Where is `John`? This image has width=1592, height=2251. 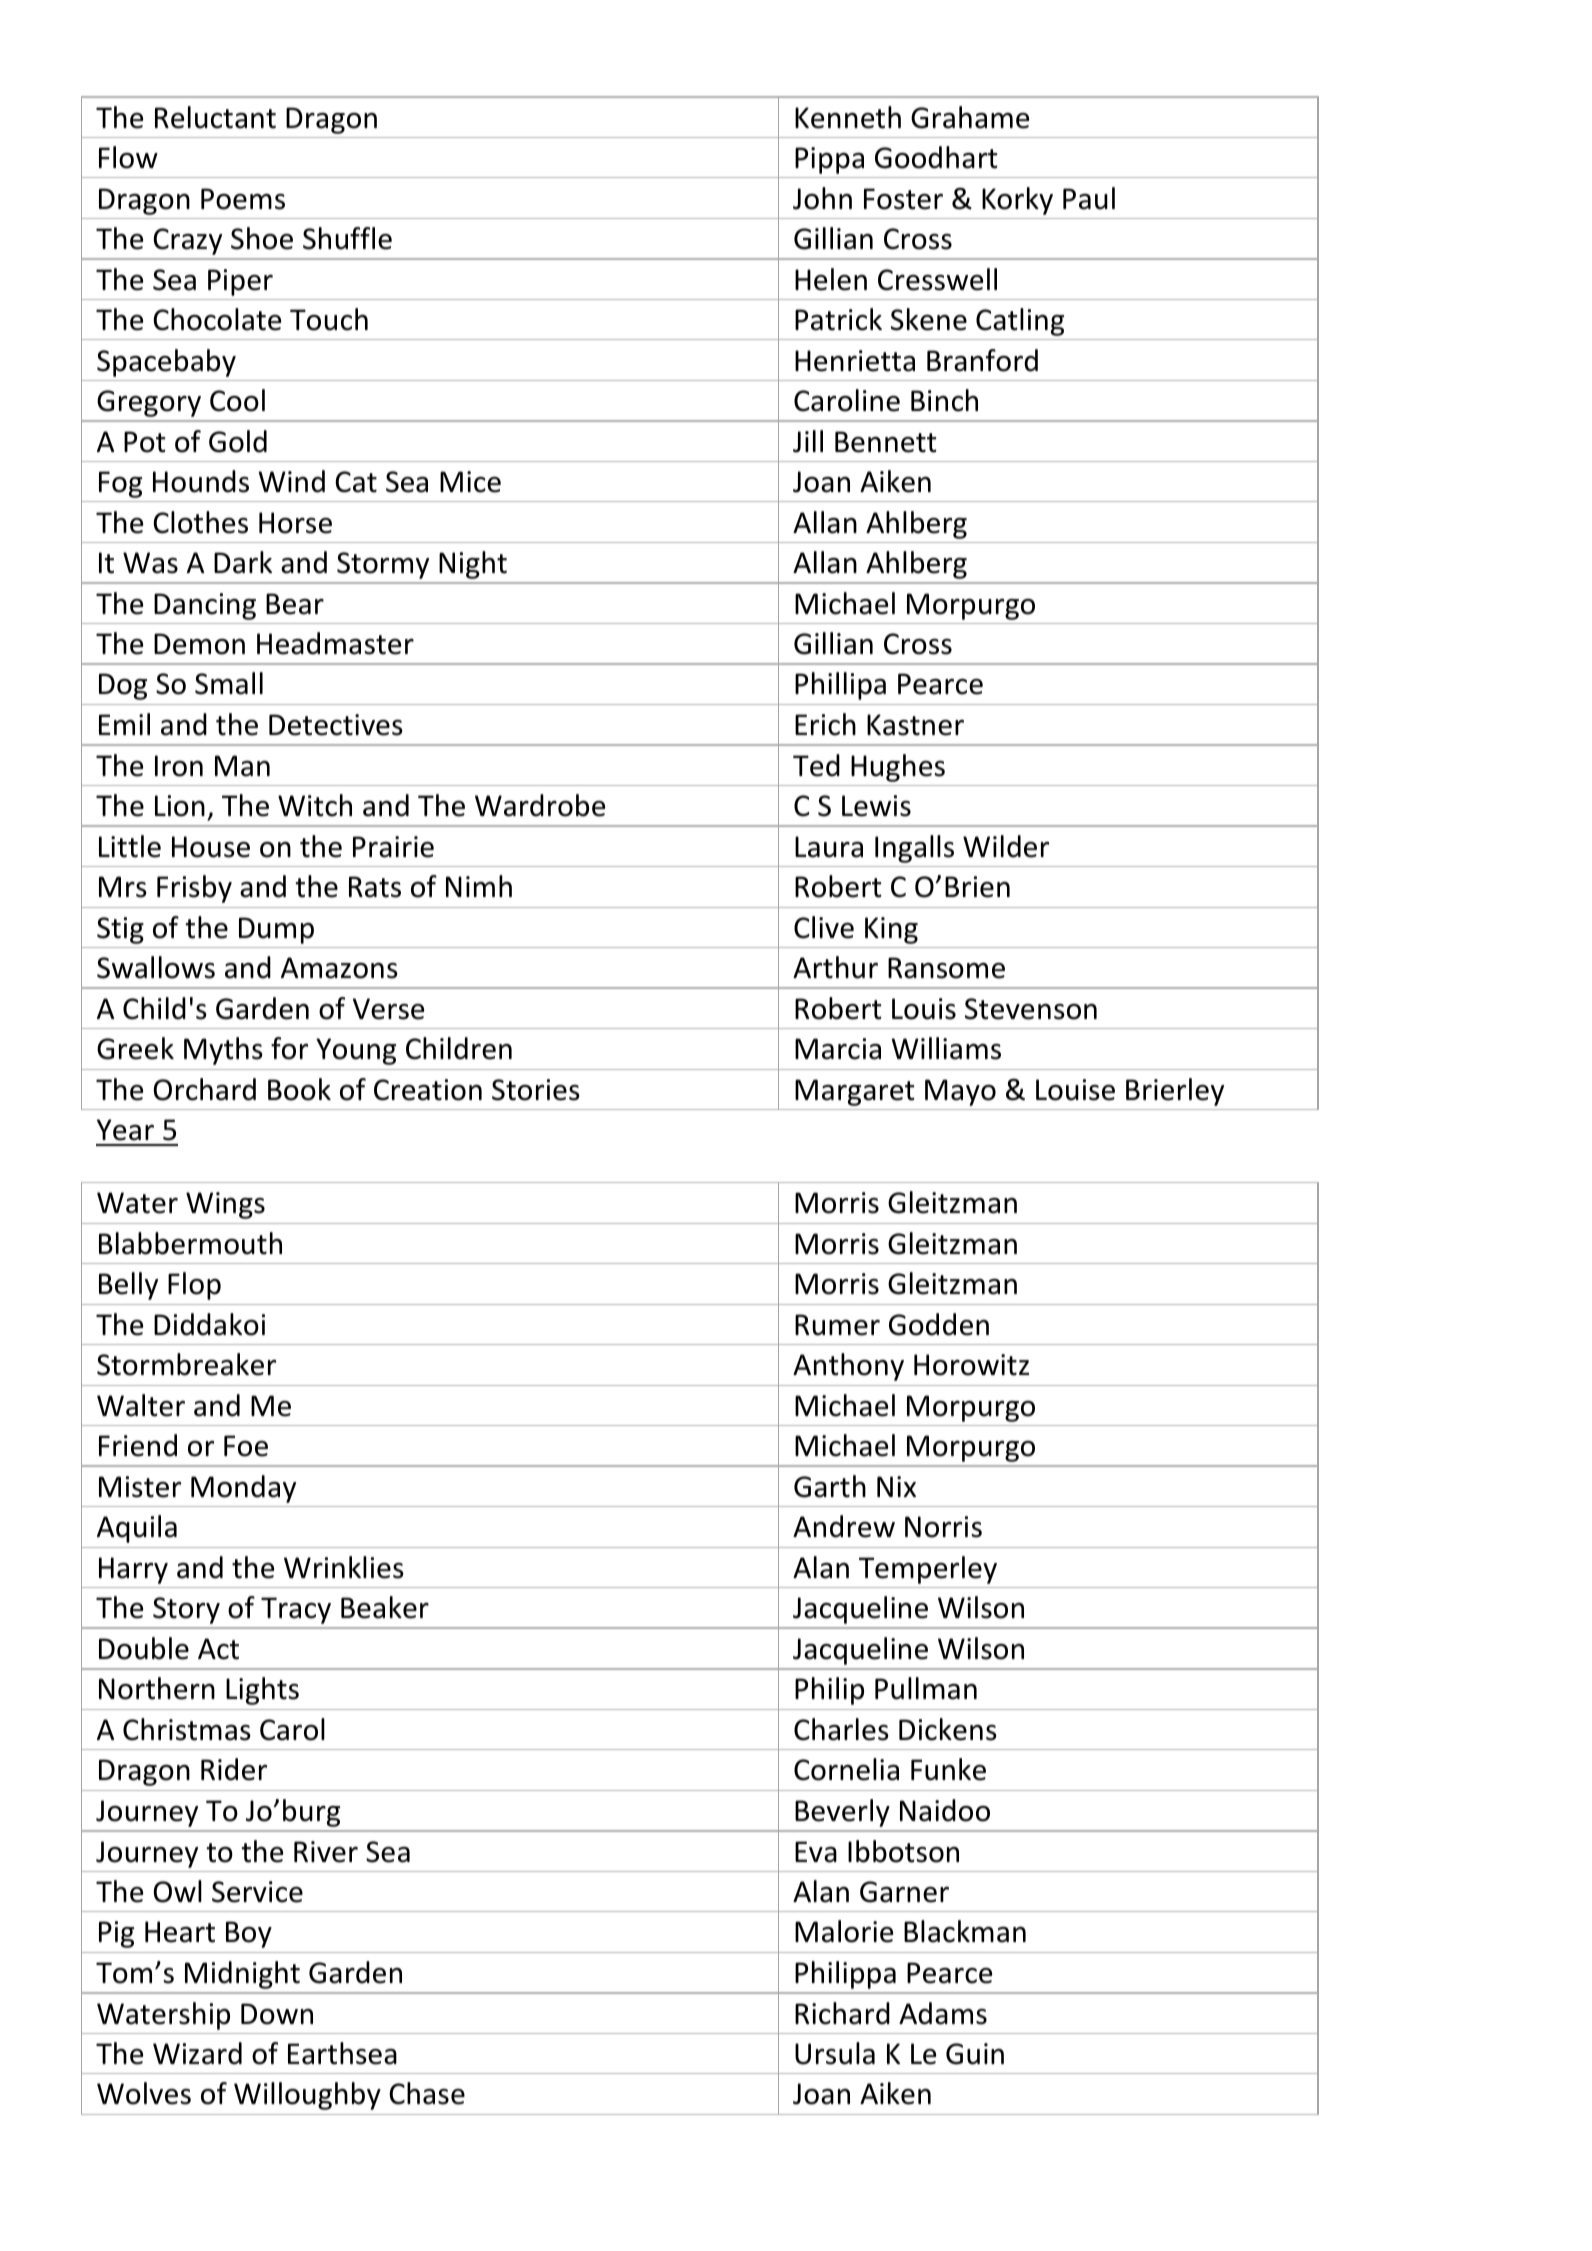 John is located at coordinates (822, 198).
